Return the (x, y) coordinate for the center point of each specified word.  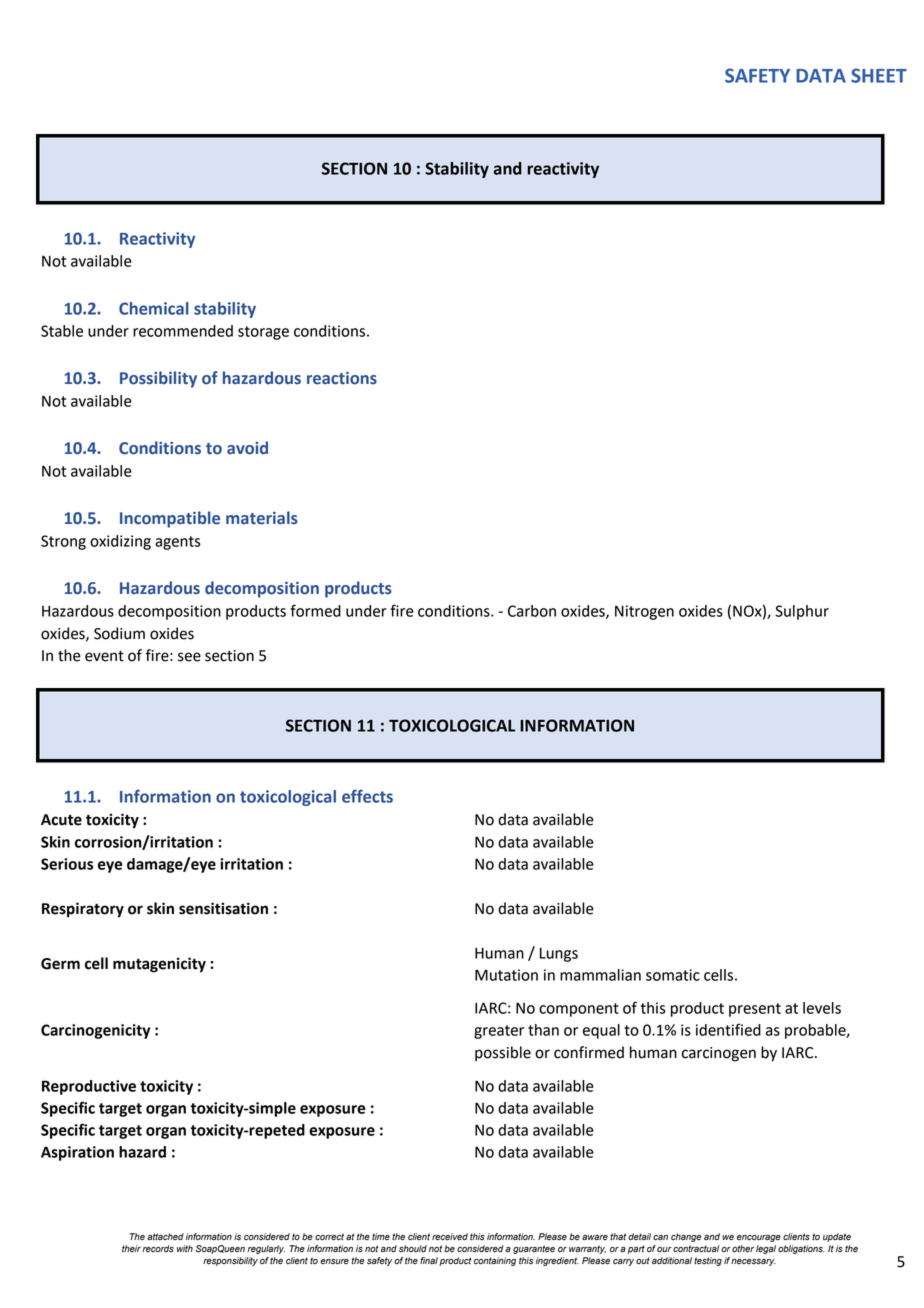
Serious (67, 864)
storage (263, 333)
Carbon (532, 611)
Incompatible (170, 519)
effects (367, 796)
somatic (673, 975)
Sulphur (802, 612)
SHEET (879, 75)
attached (165, 1237)
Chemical (154, 308)
